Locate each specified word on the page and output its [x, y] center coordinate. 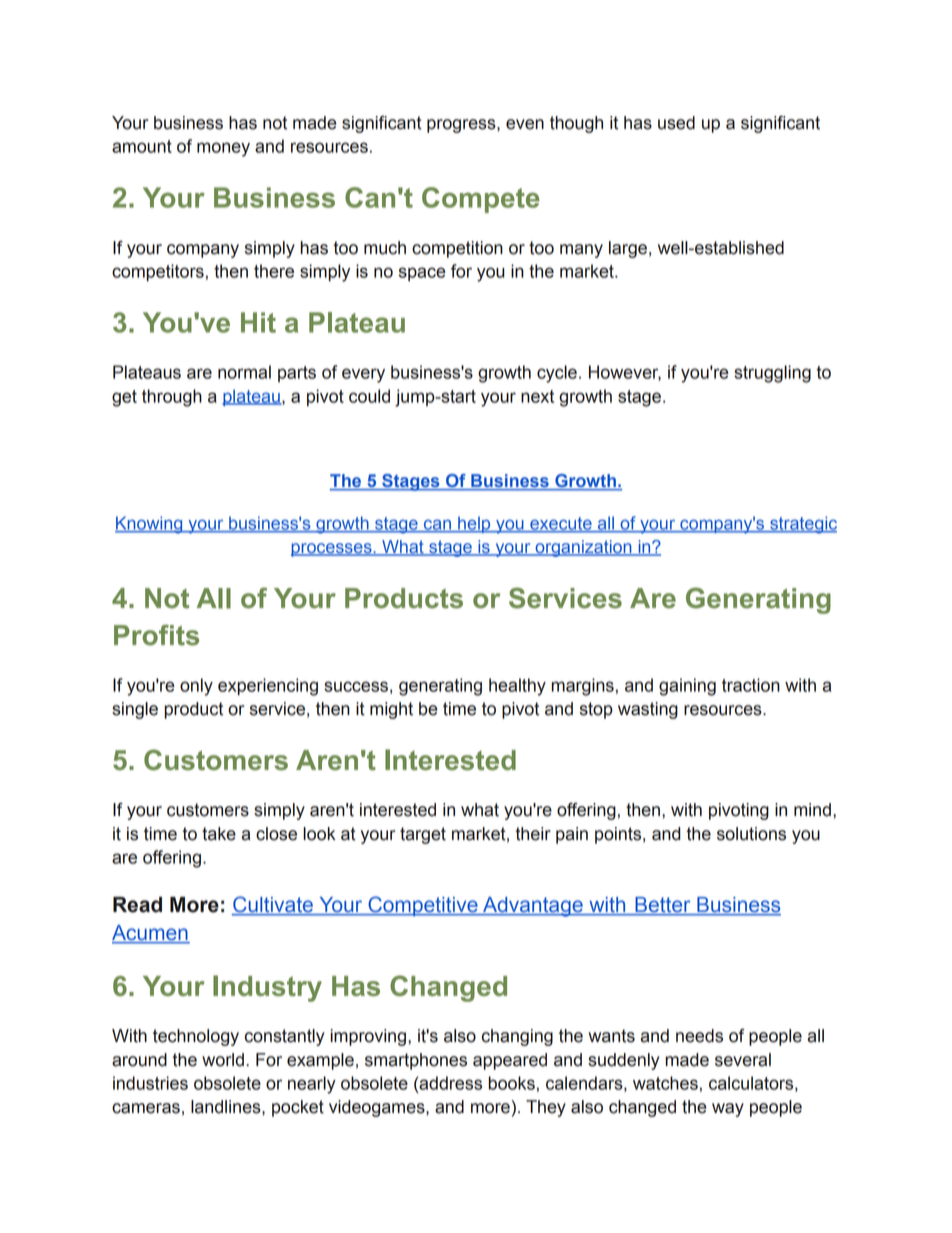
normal [244, 372]
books [511, 1083]
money [223, 149]
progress [462, 126]
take [219, 834]
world [223, 1060]
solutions [751, 834]
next [537, 396]
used [676, 123]
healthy [517, 687]
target [423, 835]
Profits [156, 635]
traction [751, 685]
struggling [772, 374]
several [743, 1060]
